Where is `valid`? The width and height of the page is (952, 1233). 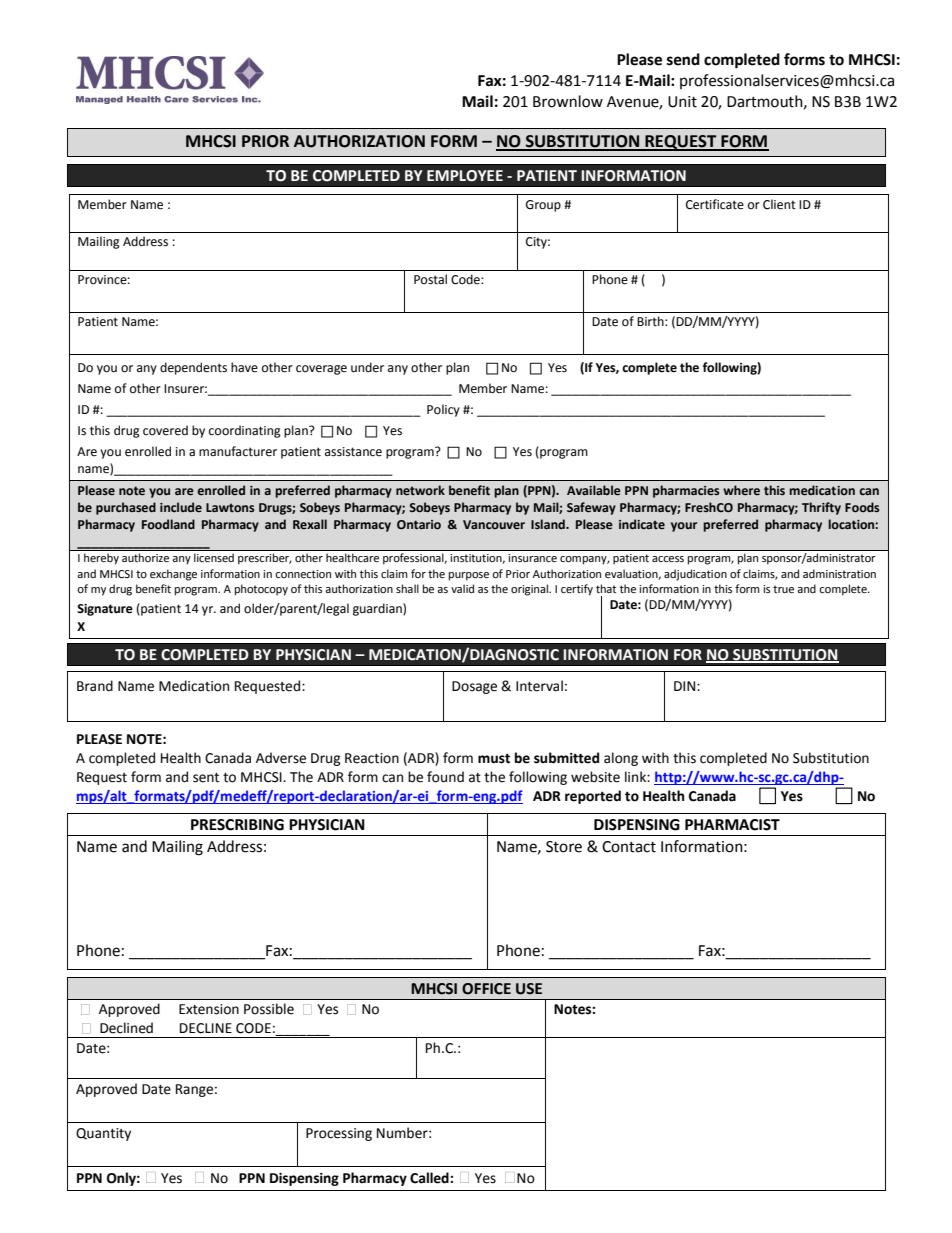 valid is located at coordinates (462, 588).
